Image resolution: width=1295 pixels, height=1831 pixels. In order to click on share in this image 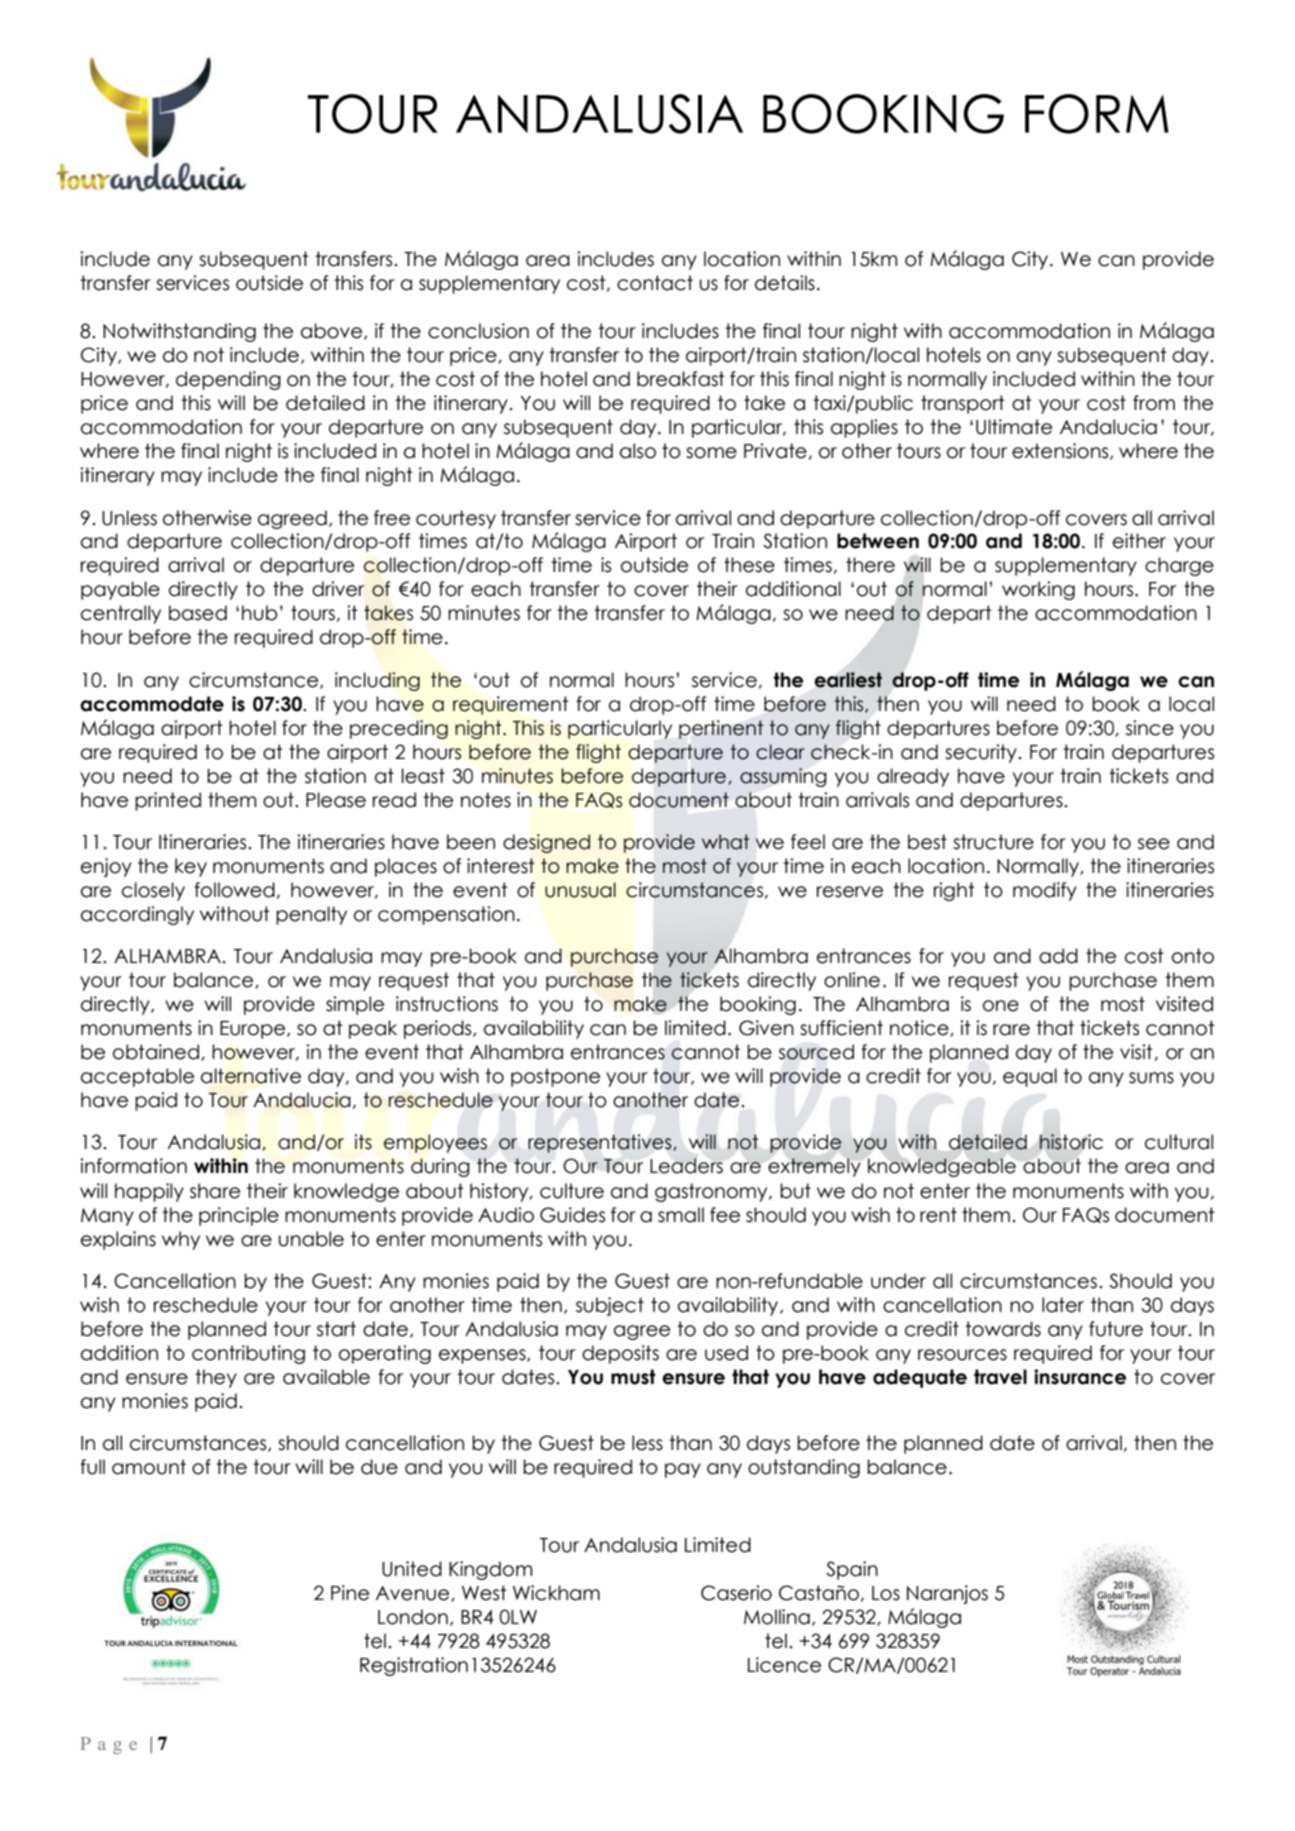, I will do `click(215, 1191)`.
